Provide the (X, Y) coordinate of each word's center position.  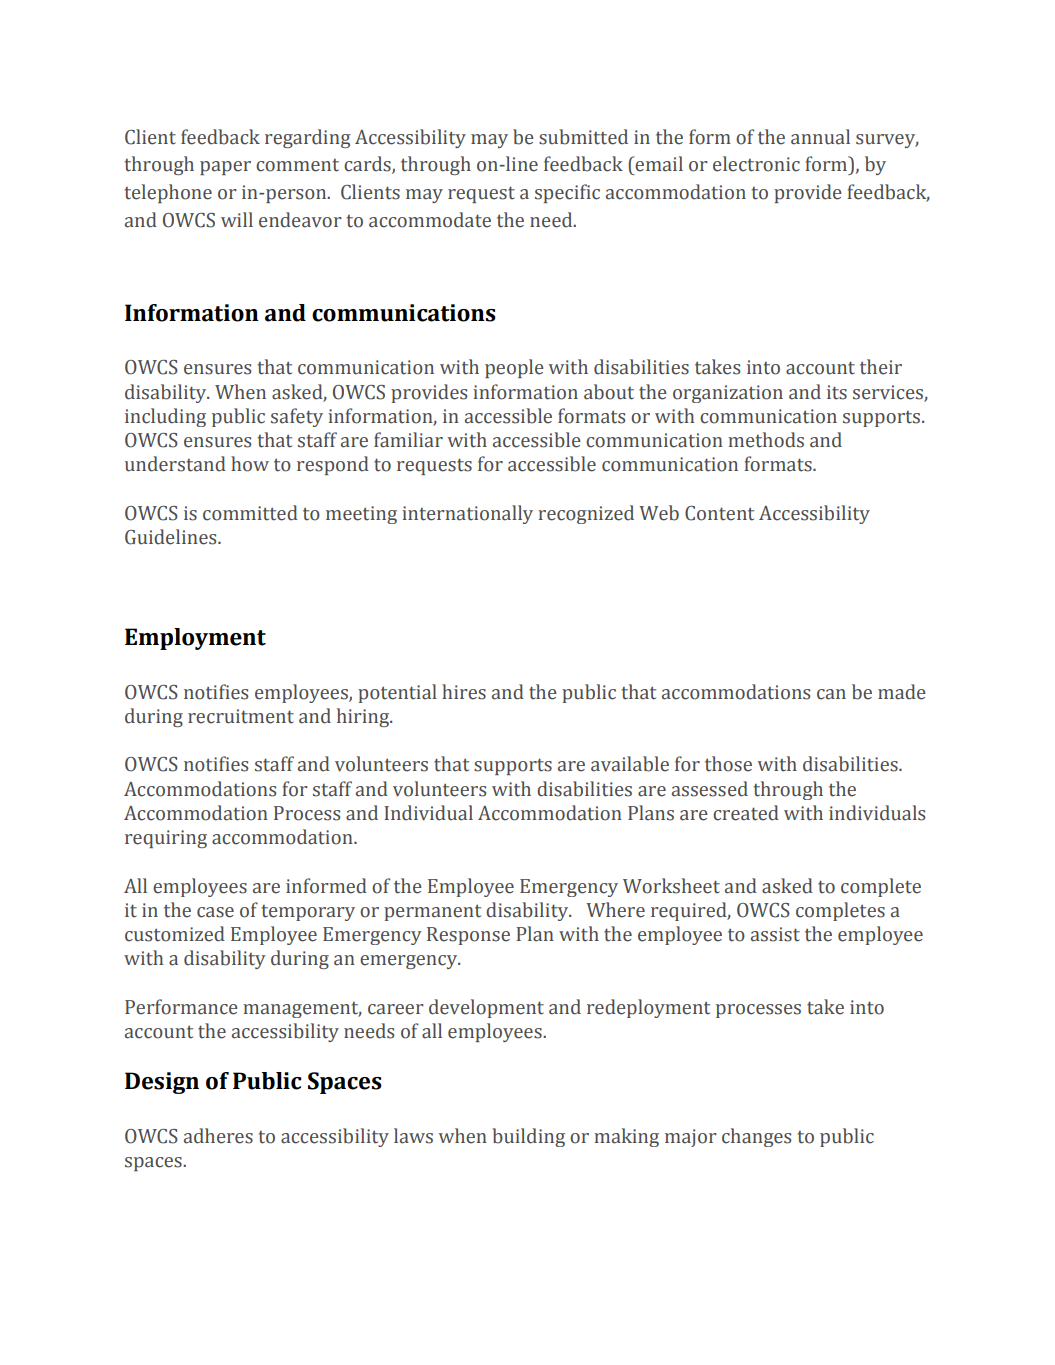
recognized (586, 514)
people (514, 368)
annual (820, 137)
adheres (218, 1136)
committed (250, 513)
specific (567, 193)
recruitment (241, 716)
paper (225, 168)
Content (719, 513)
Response (468, 936)
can (831, 694)
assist (775, 934)
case (215, 912)
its (837, 392)
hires (464, 692)
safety (297, 417)
